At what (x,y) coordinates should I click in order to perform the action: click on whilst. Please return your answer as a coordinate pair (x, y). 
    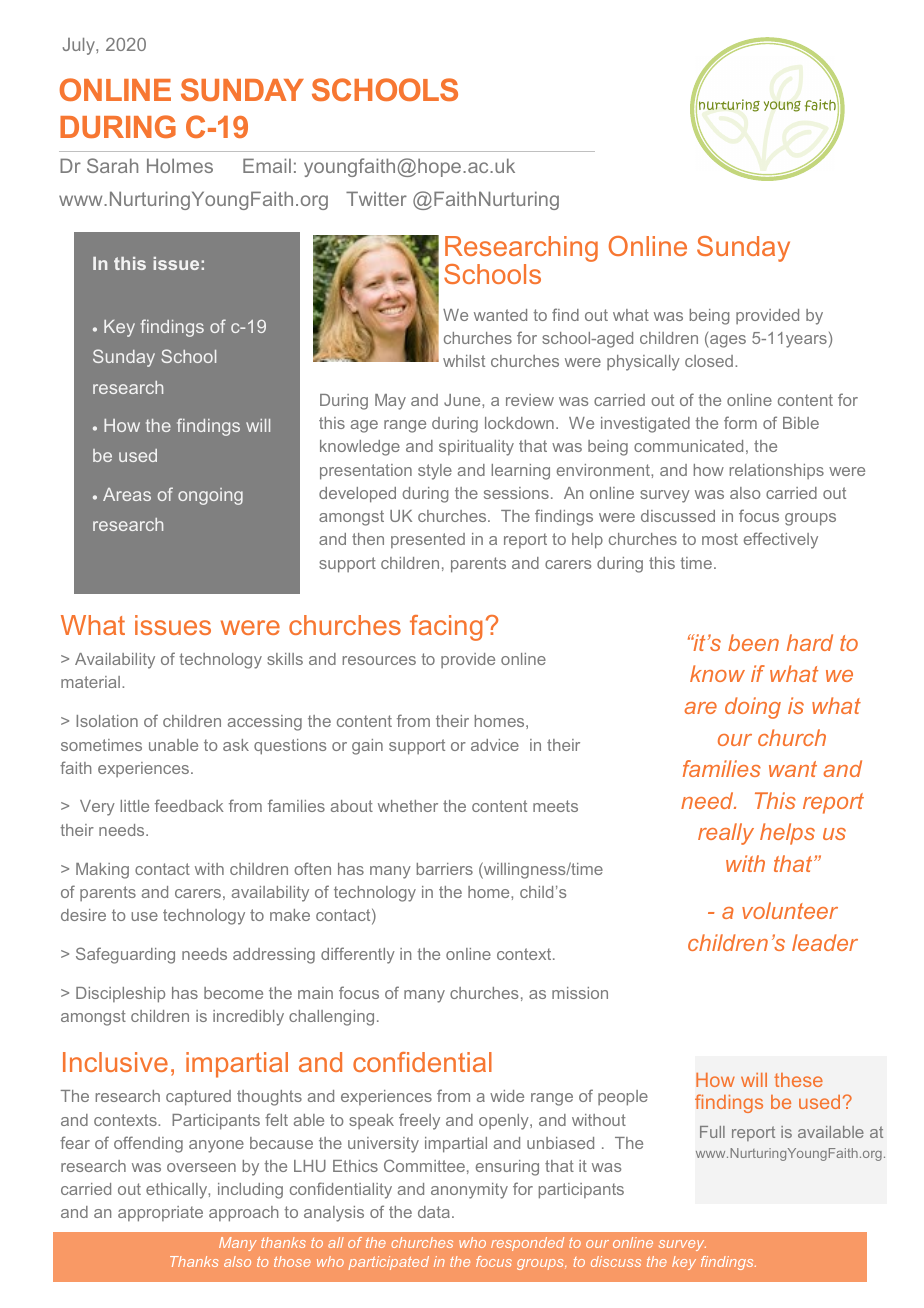
    Looking at the image, I should click on (464, 361).
